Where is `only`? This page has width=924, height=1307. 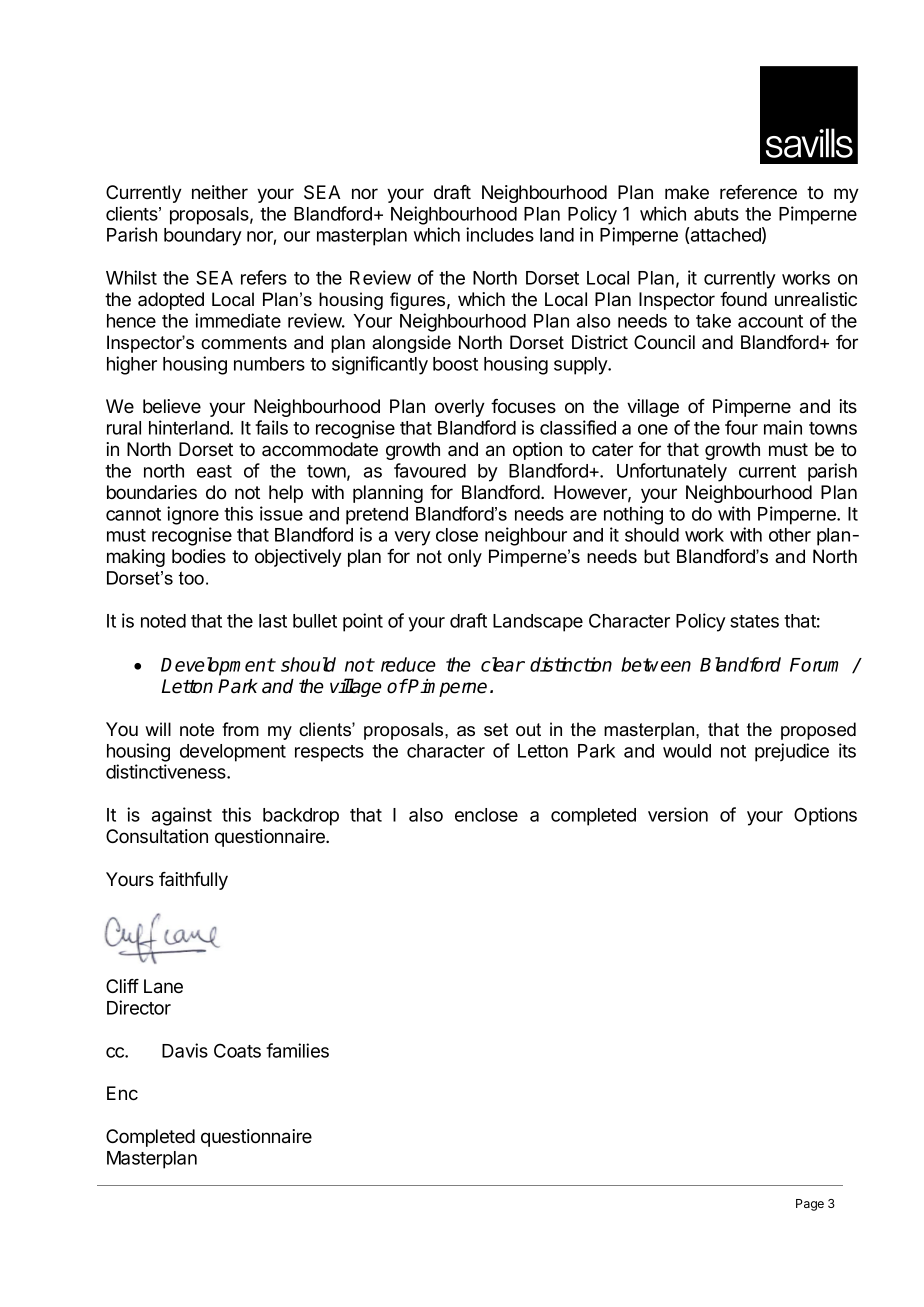 only is located at coordinates (465, 558).
